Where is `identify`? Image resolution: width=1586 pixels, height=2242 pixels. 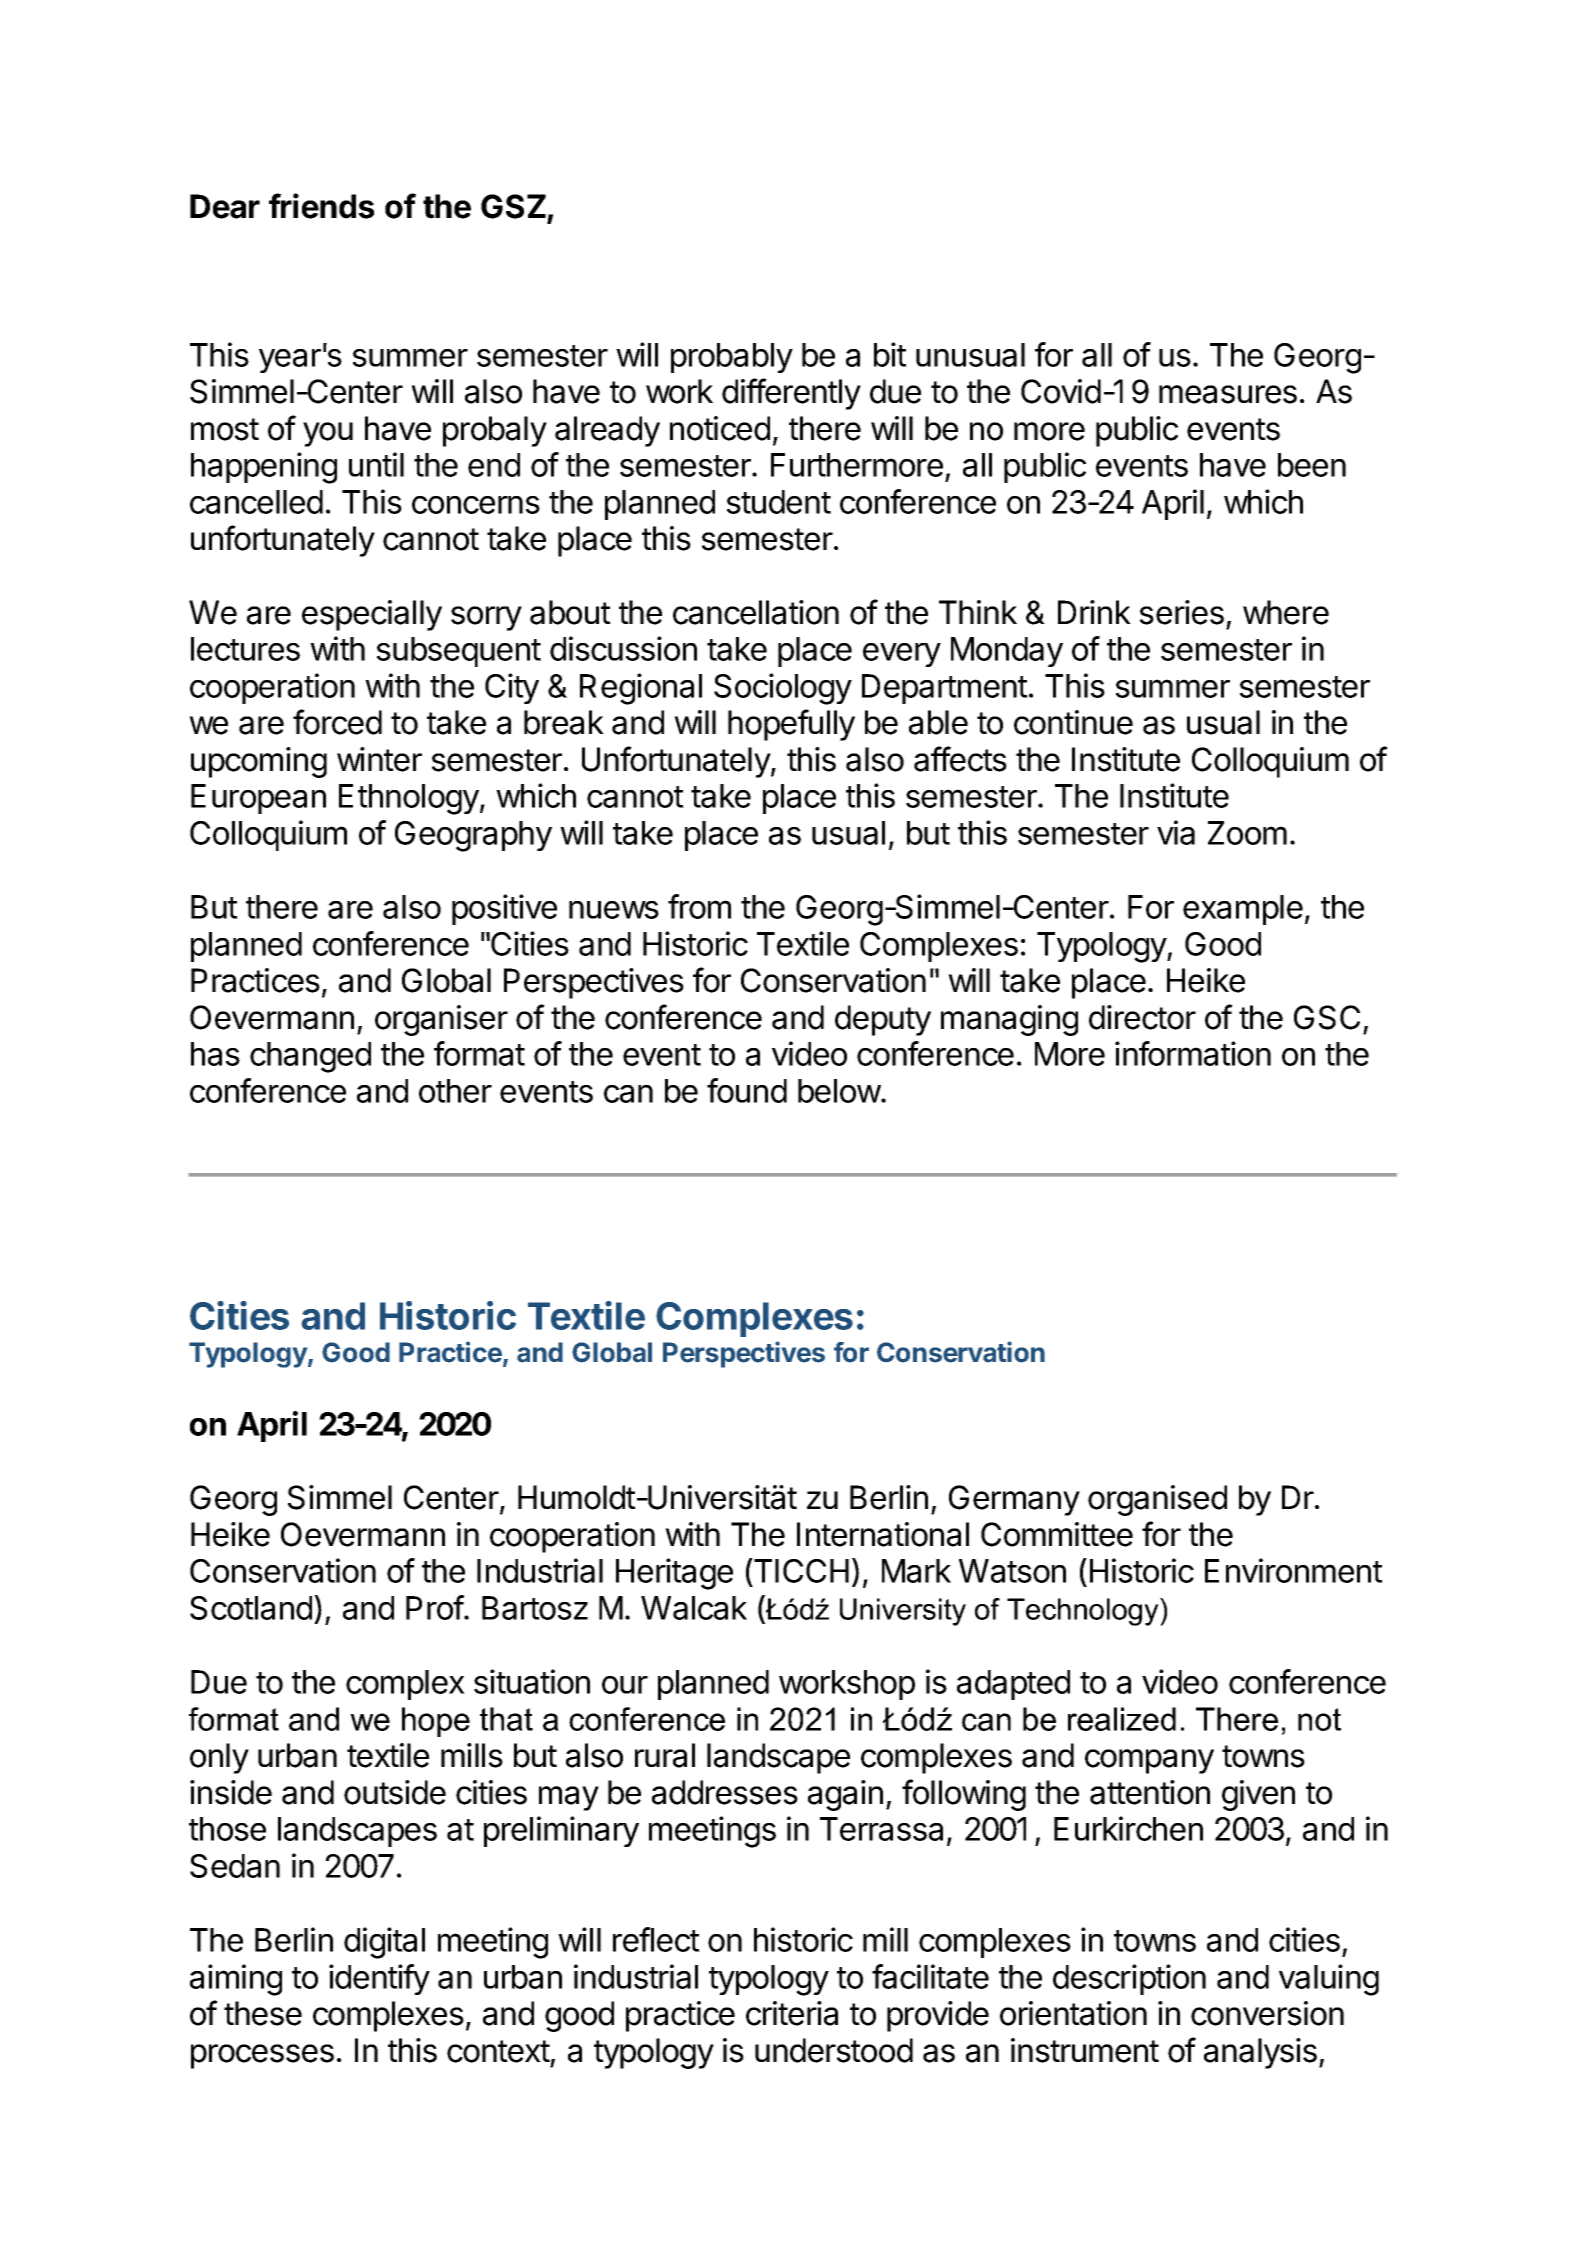 identify is located at coordinates (379, 1979).
